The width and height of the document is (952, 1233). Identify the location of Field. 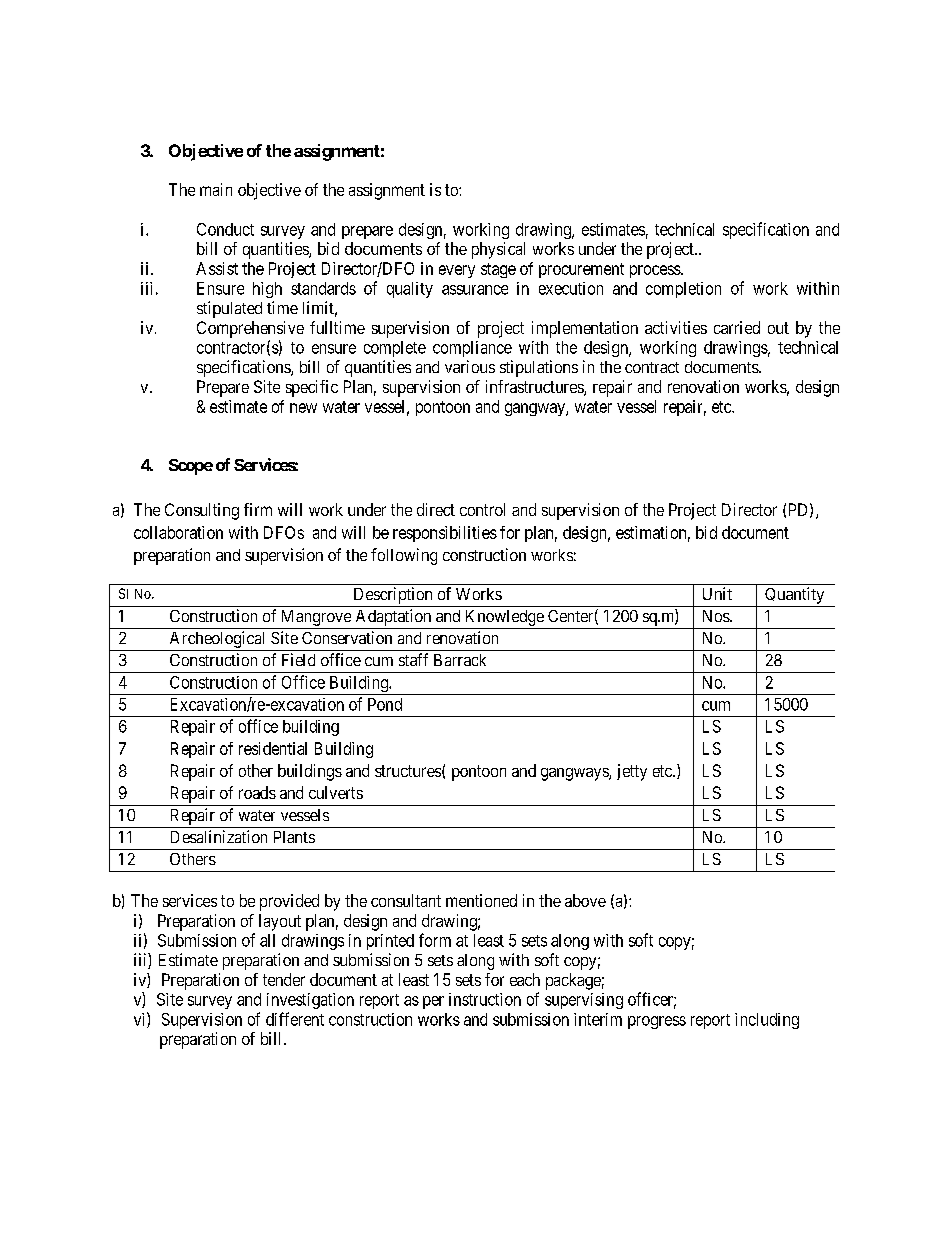
(298, 659).
